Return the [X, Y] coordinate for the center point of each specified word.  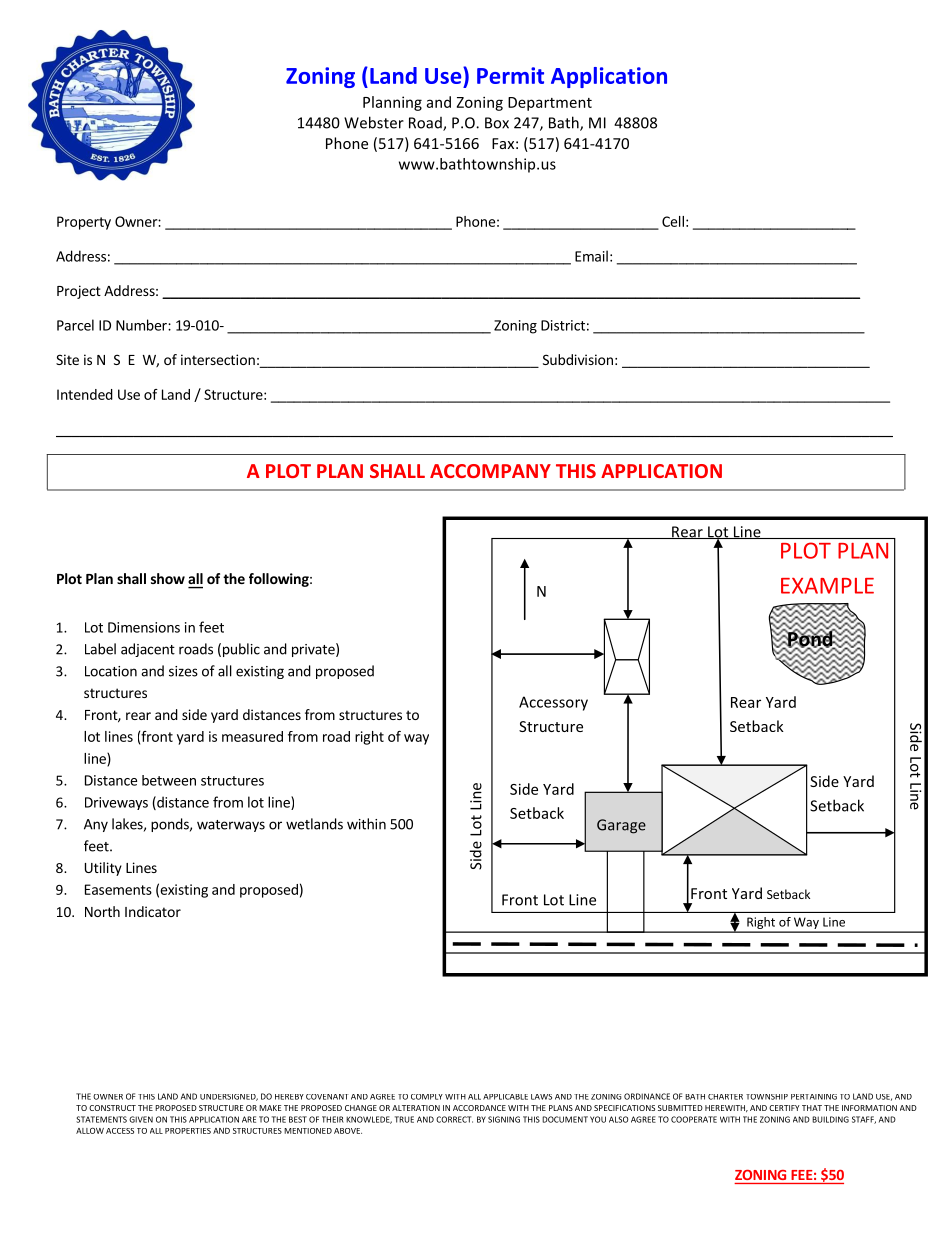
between [169, 780]
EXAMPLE [827, 586]
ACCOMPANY [490, 471]
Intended [85, 394]
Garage [621, 826]
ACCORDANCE [479, 1108]
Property [84, 223]
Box [497, 123]
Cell [673, 221]
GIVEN [141, 1119]
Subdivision [578, 359]
